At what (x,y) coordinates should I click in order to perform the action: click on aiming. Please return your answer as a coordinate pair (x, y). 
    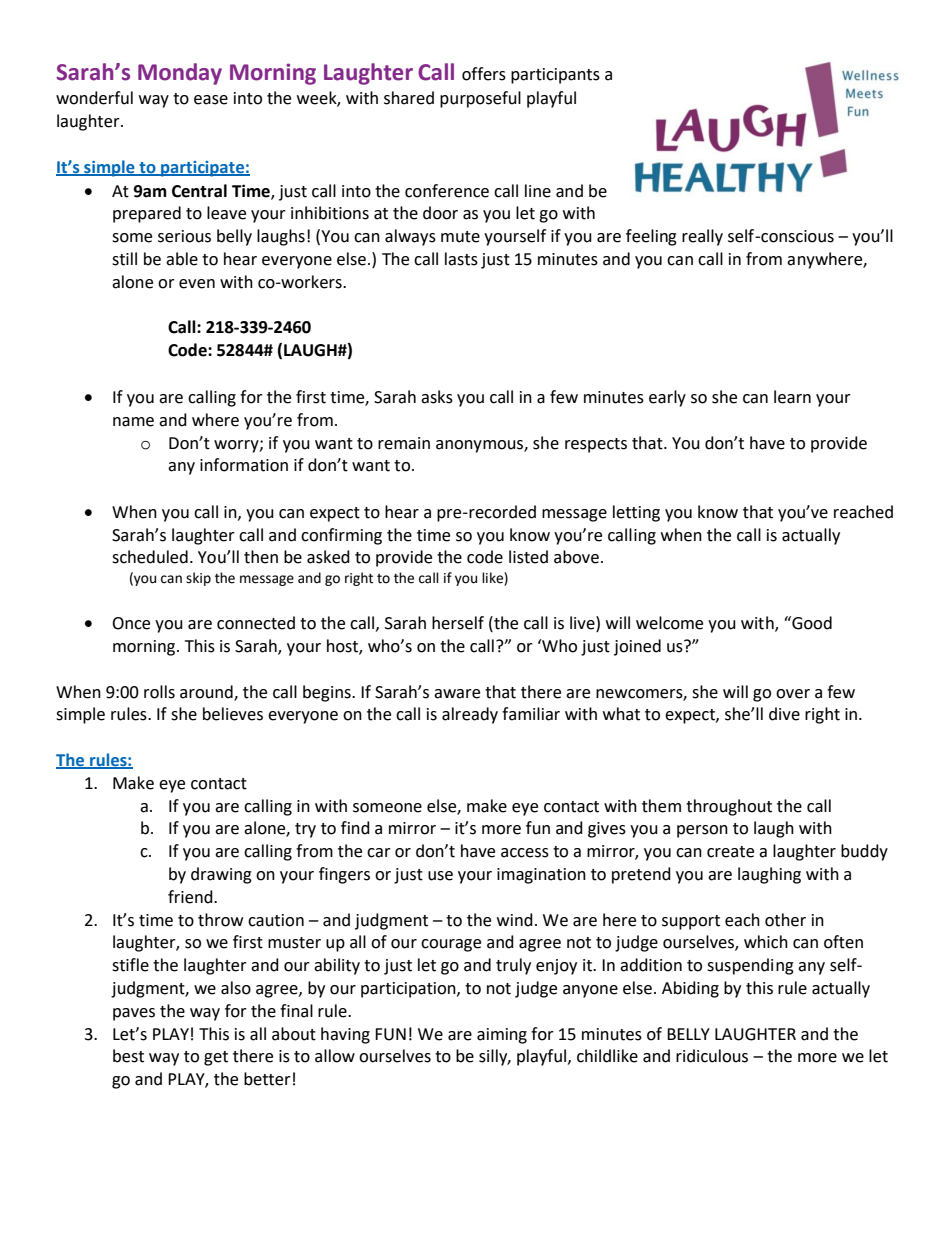
    Looking at the image, I should click on (502, 1036).
